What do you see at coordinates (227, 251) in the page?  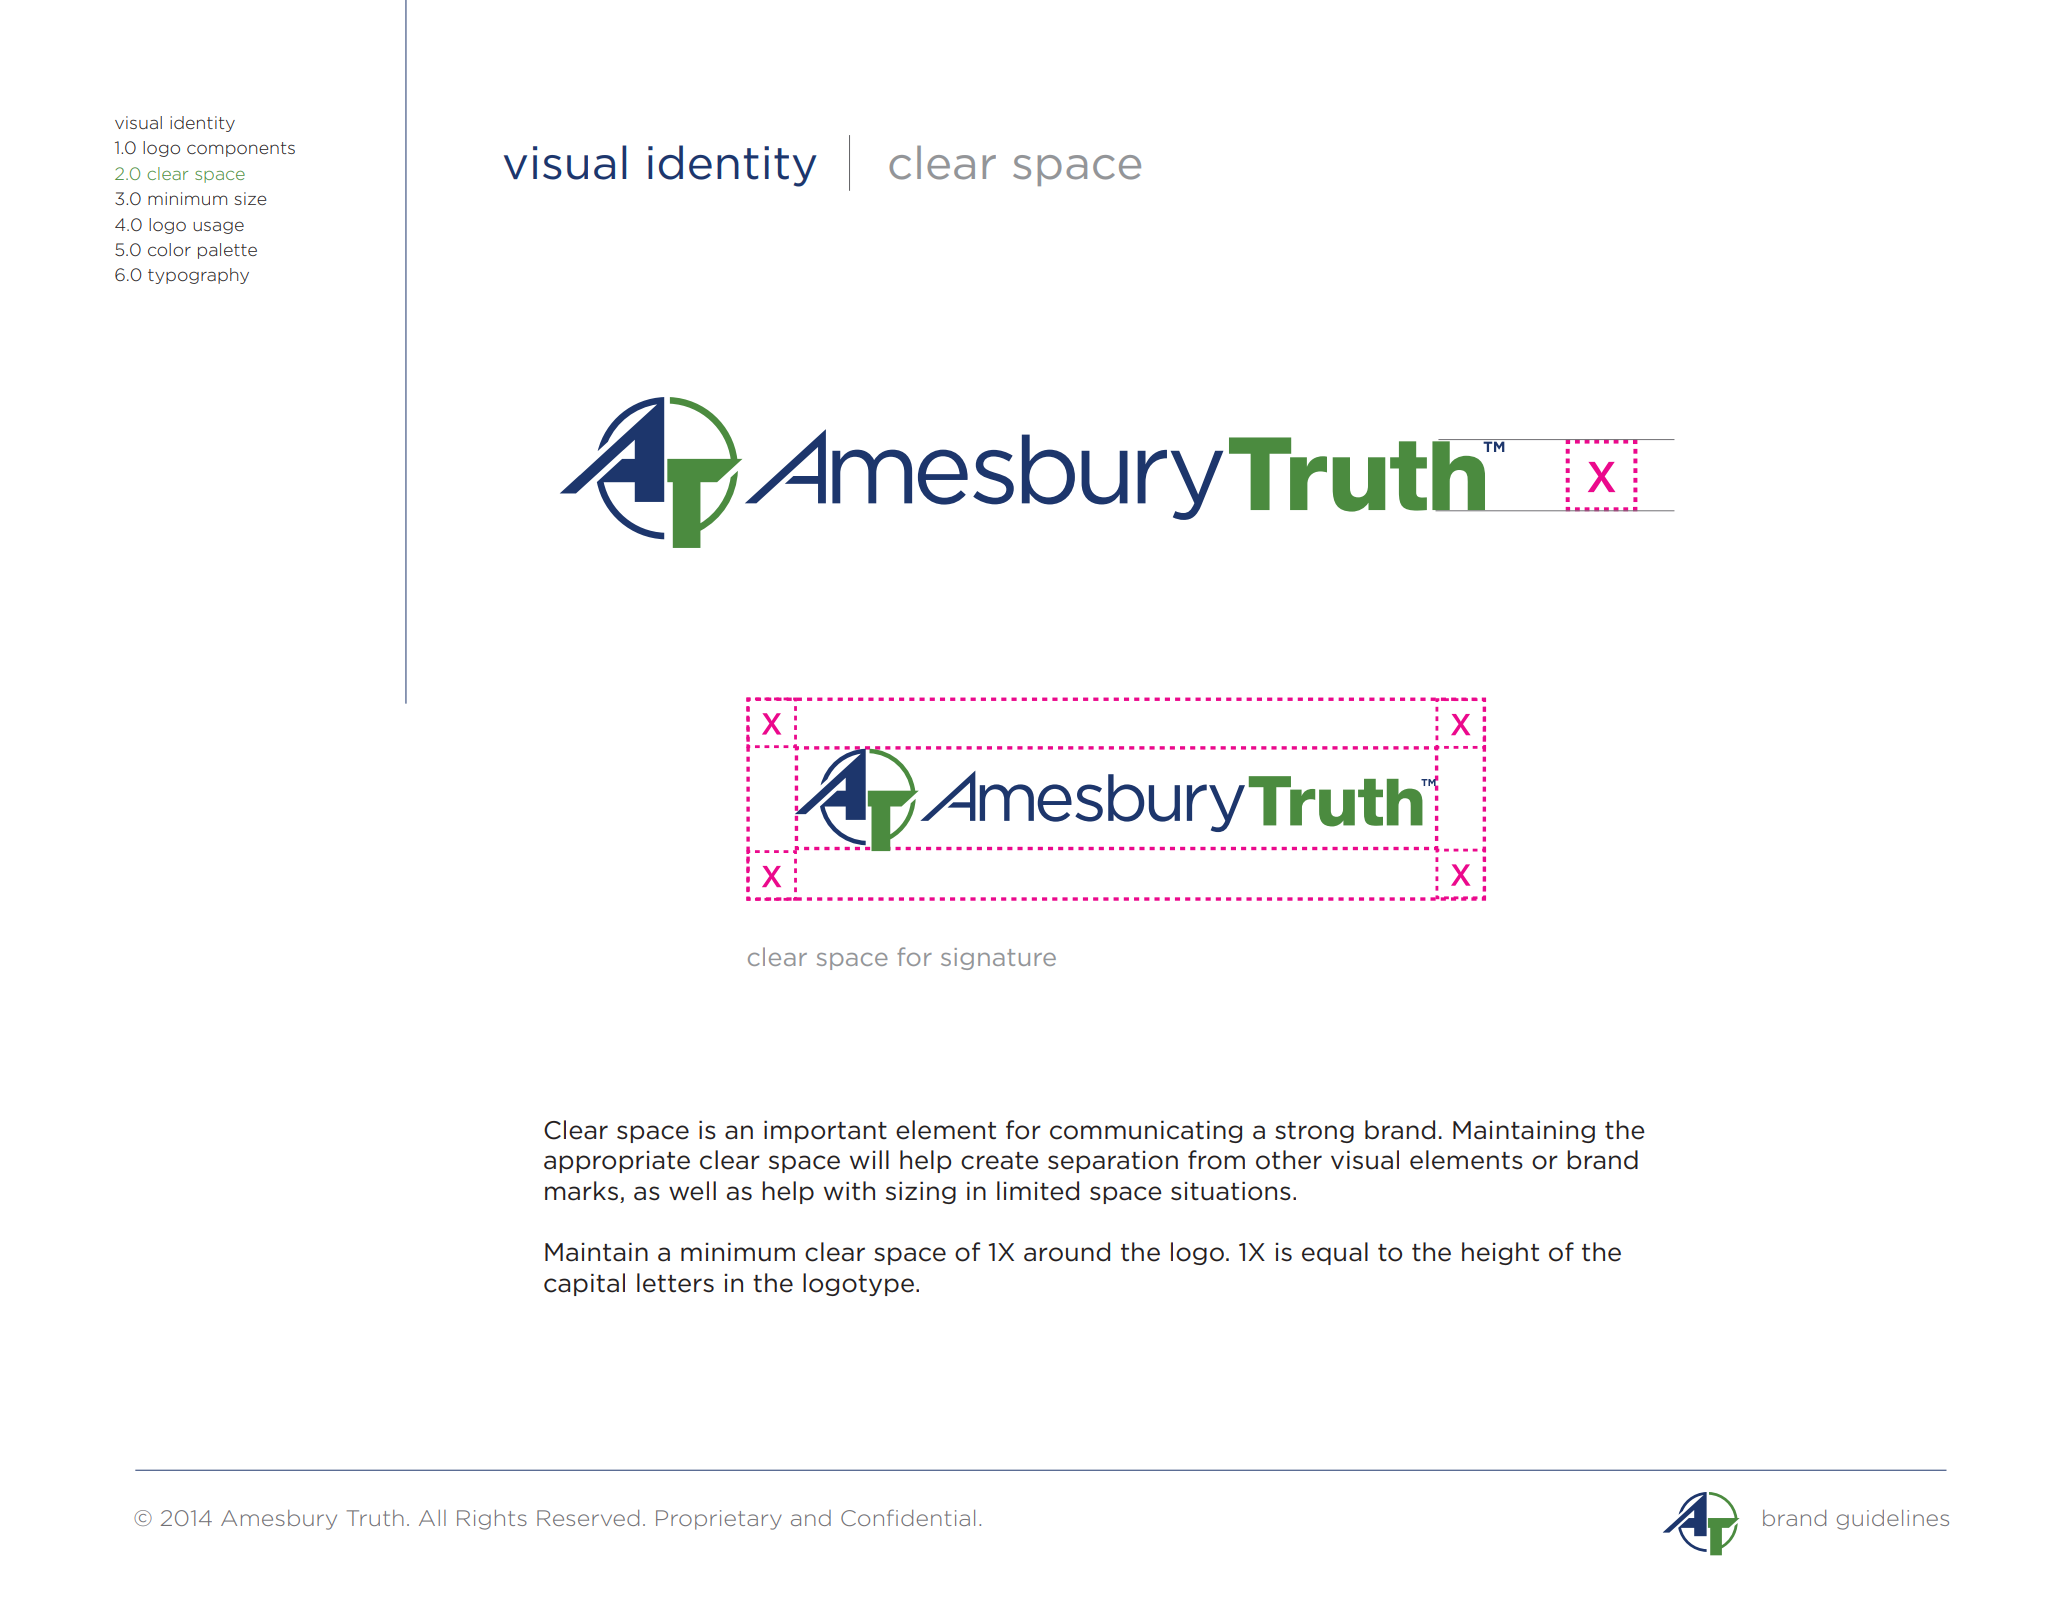 I see `palette` at bounding box center [227, 251].
